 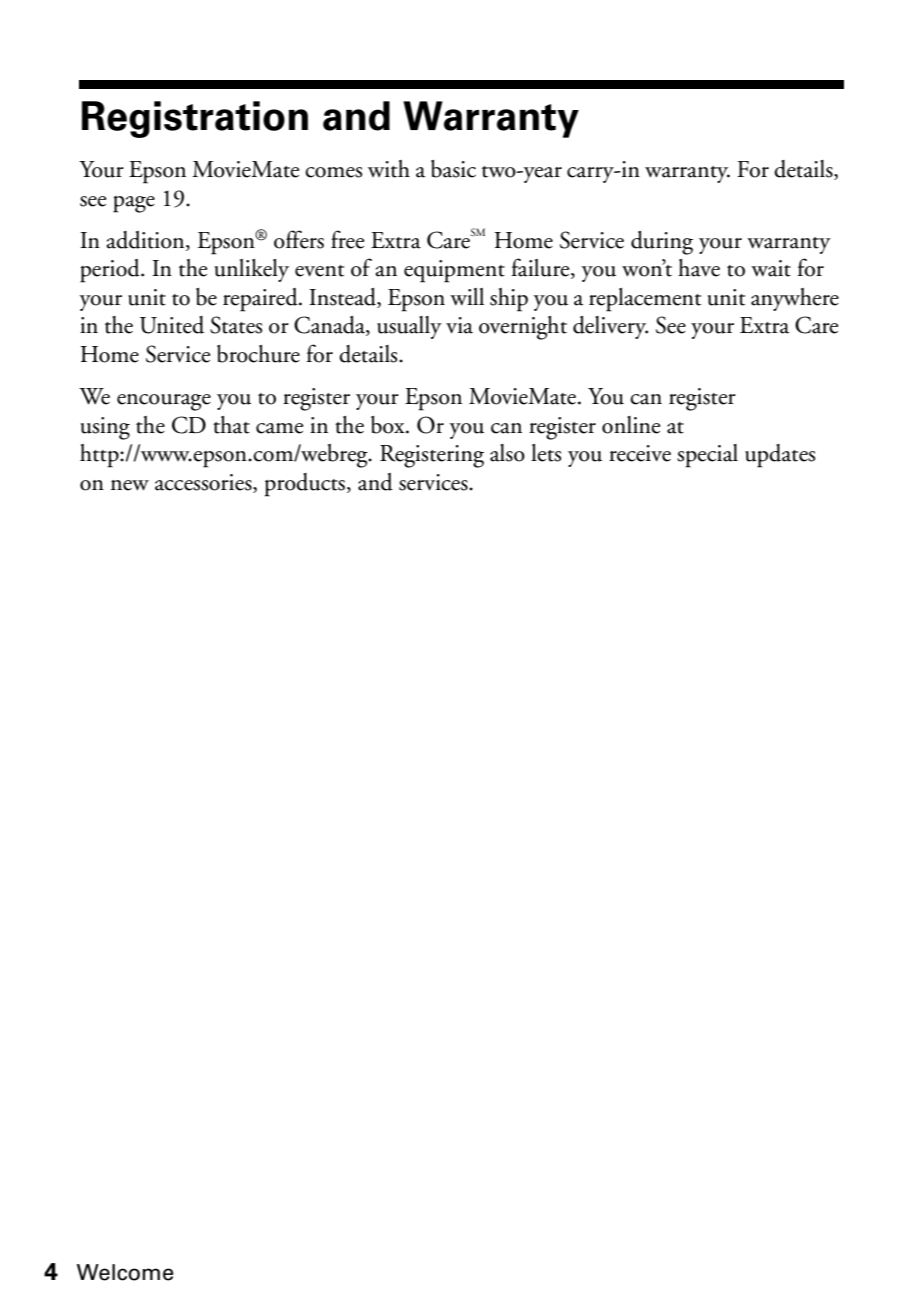 What do you see at coordinates (204, 483) in the screenshot?
I see `accessories` at bounding box center [204, 483].
